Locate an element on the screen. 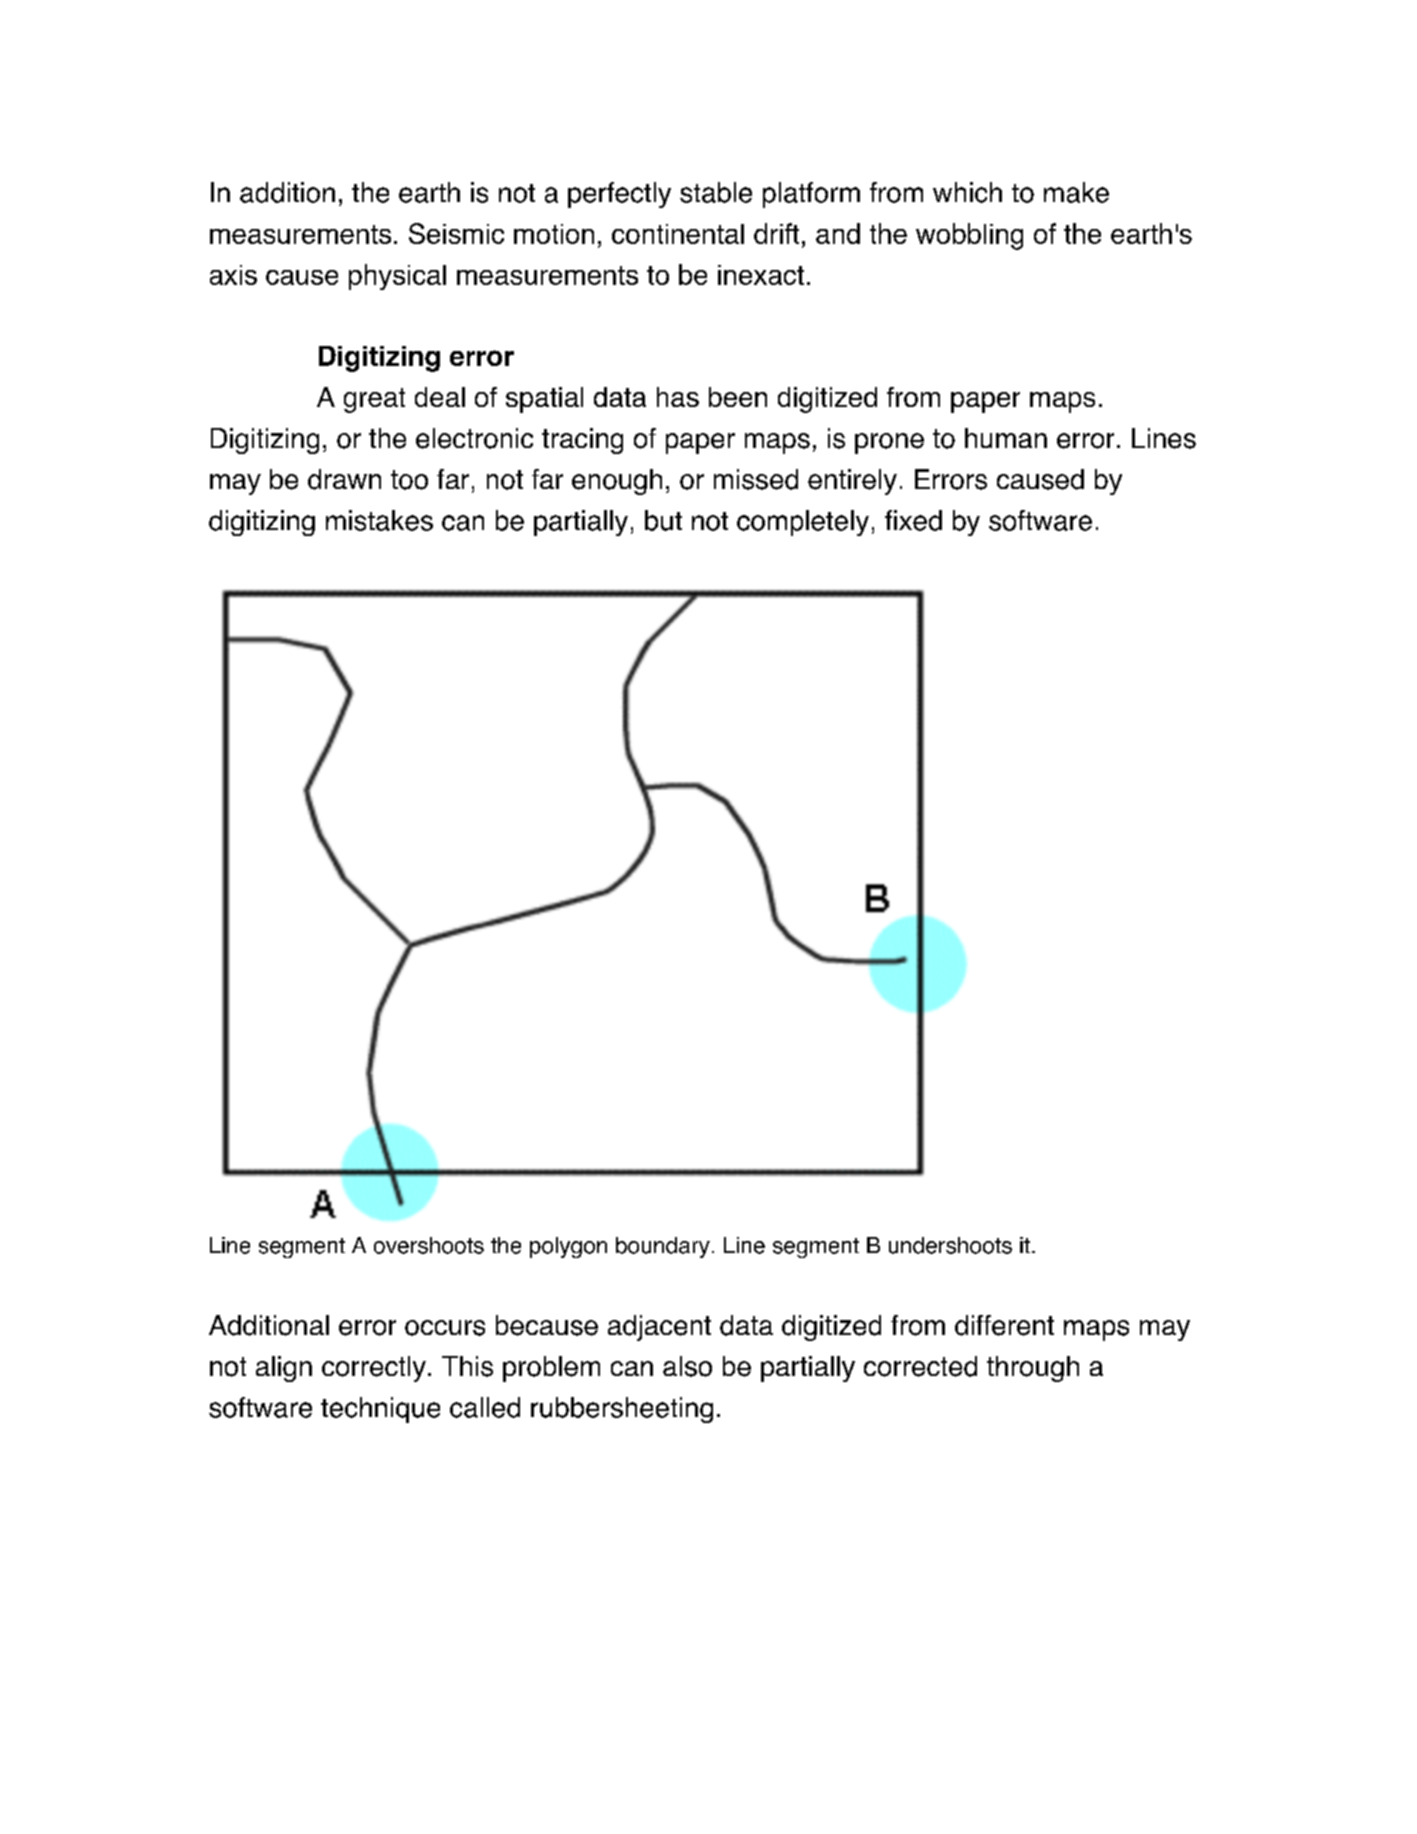 The image size is (1417, 1834). fixed is located at coordinates (913, 520).
